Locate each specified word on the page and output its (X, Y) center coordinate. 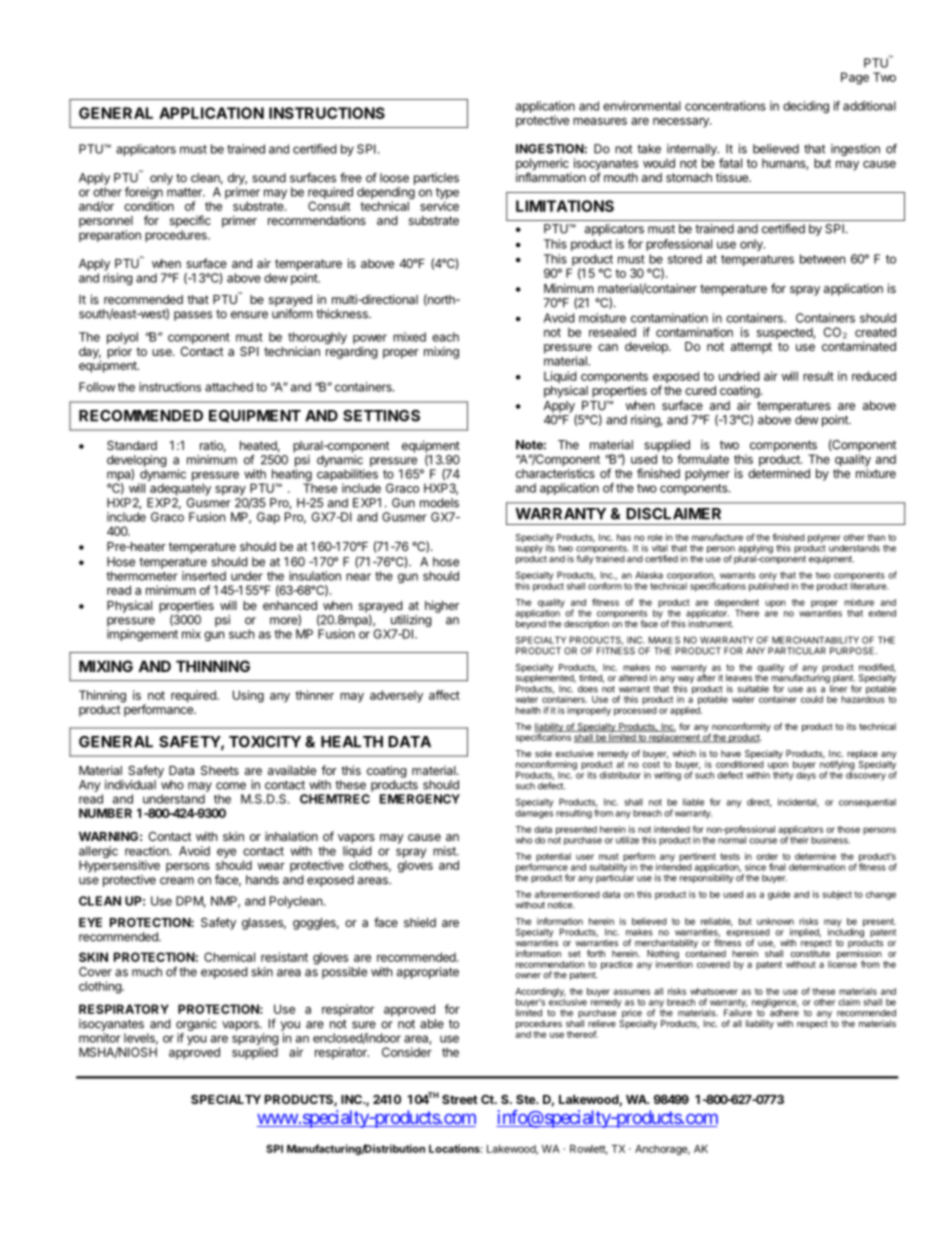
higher (442, 606)
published (769, 586)
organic (196, 1025)
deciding (806, 107)
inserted (204, 576)
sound (269, 178)
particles (436, 179)
